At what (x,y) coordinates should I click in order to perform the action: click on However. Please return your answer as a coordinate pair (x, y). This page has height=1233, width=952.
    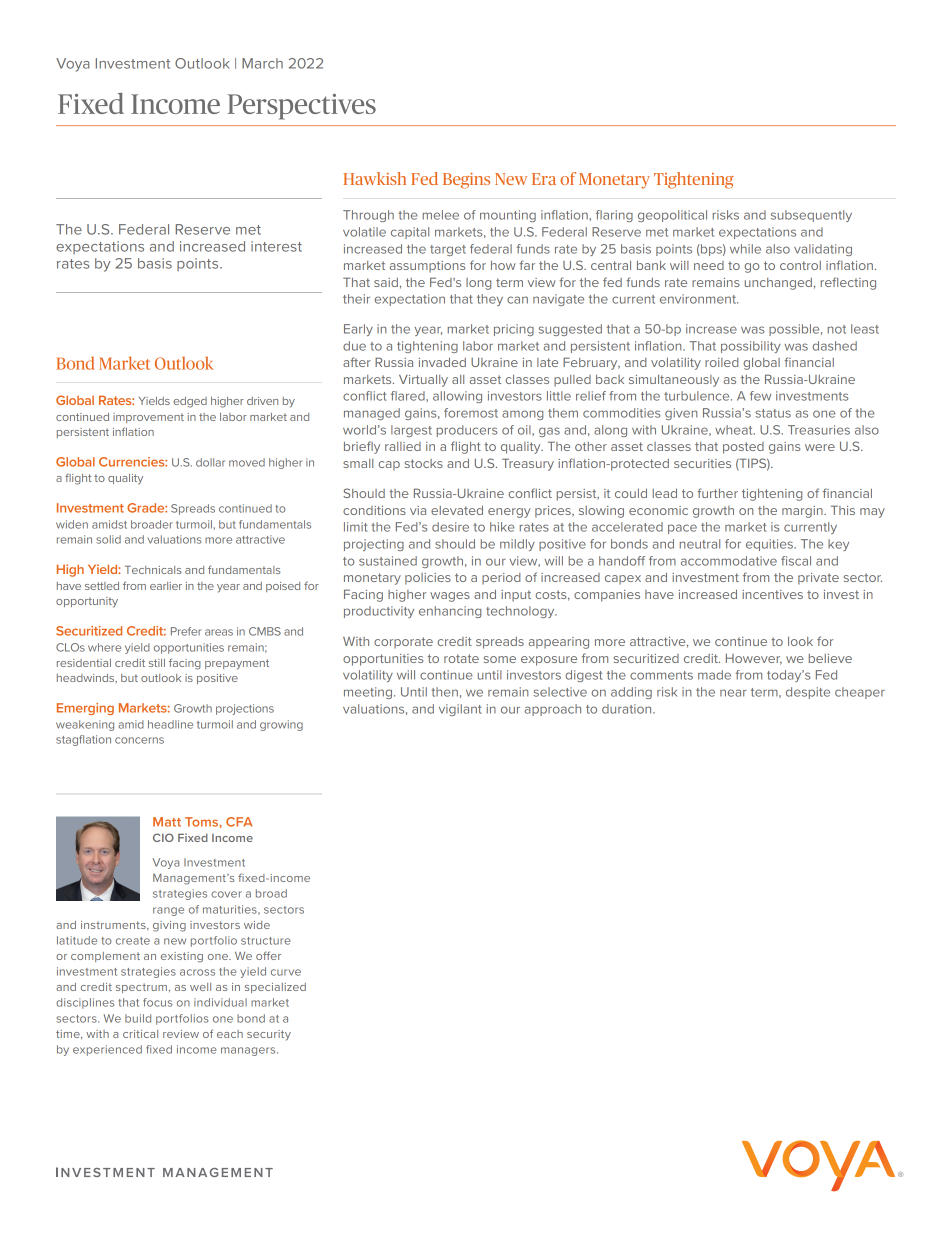
    Looking at the image, I should click on (754, 659).
